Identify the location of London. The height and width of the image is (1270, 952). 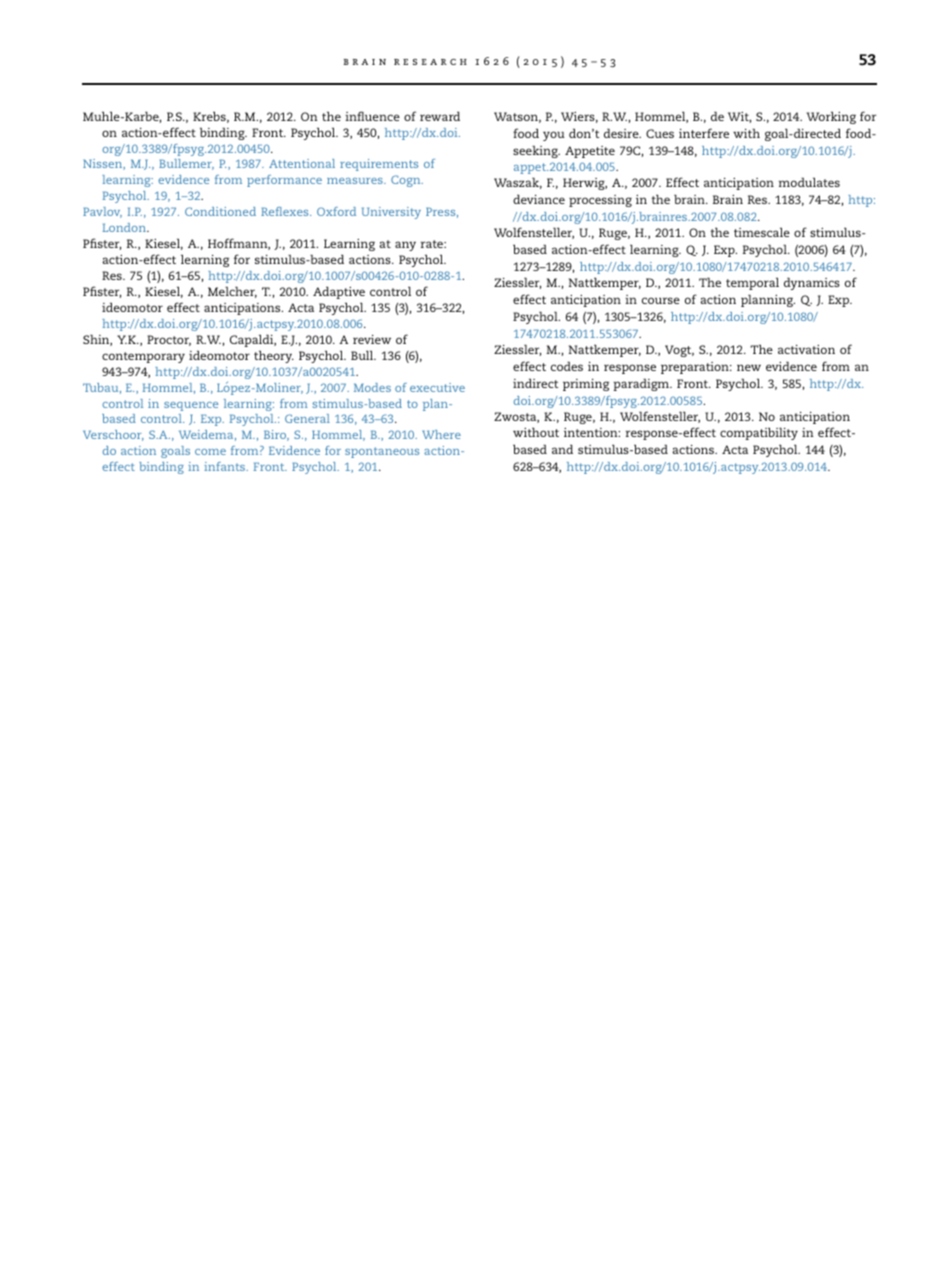
(125, 227).
